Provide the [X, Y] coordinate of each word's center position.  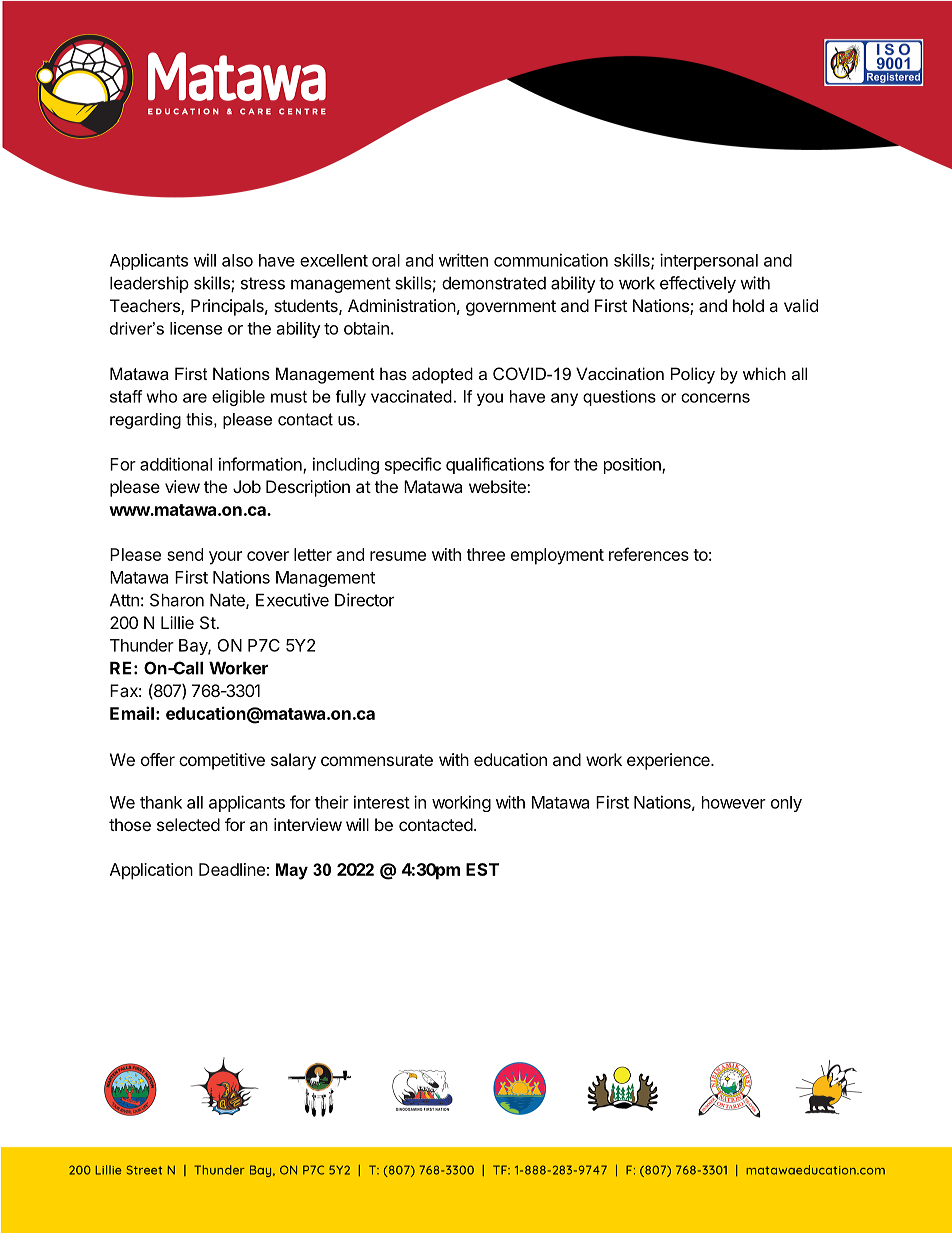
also [237, 260]
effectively [698, 284]
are [195, 398]
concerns [715, 398]
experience [669, 761]
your [225, 558]
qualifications [495, 465]
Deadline [232, 869]
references [649, 554]
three [486, 554]
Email [132, 713]
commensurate [377, 760]
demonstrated [494, 283]
